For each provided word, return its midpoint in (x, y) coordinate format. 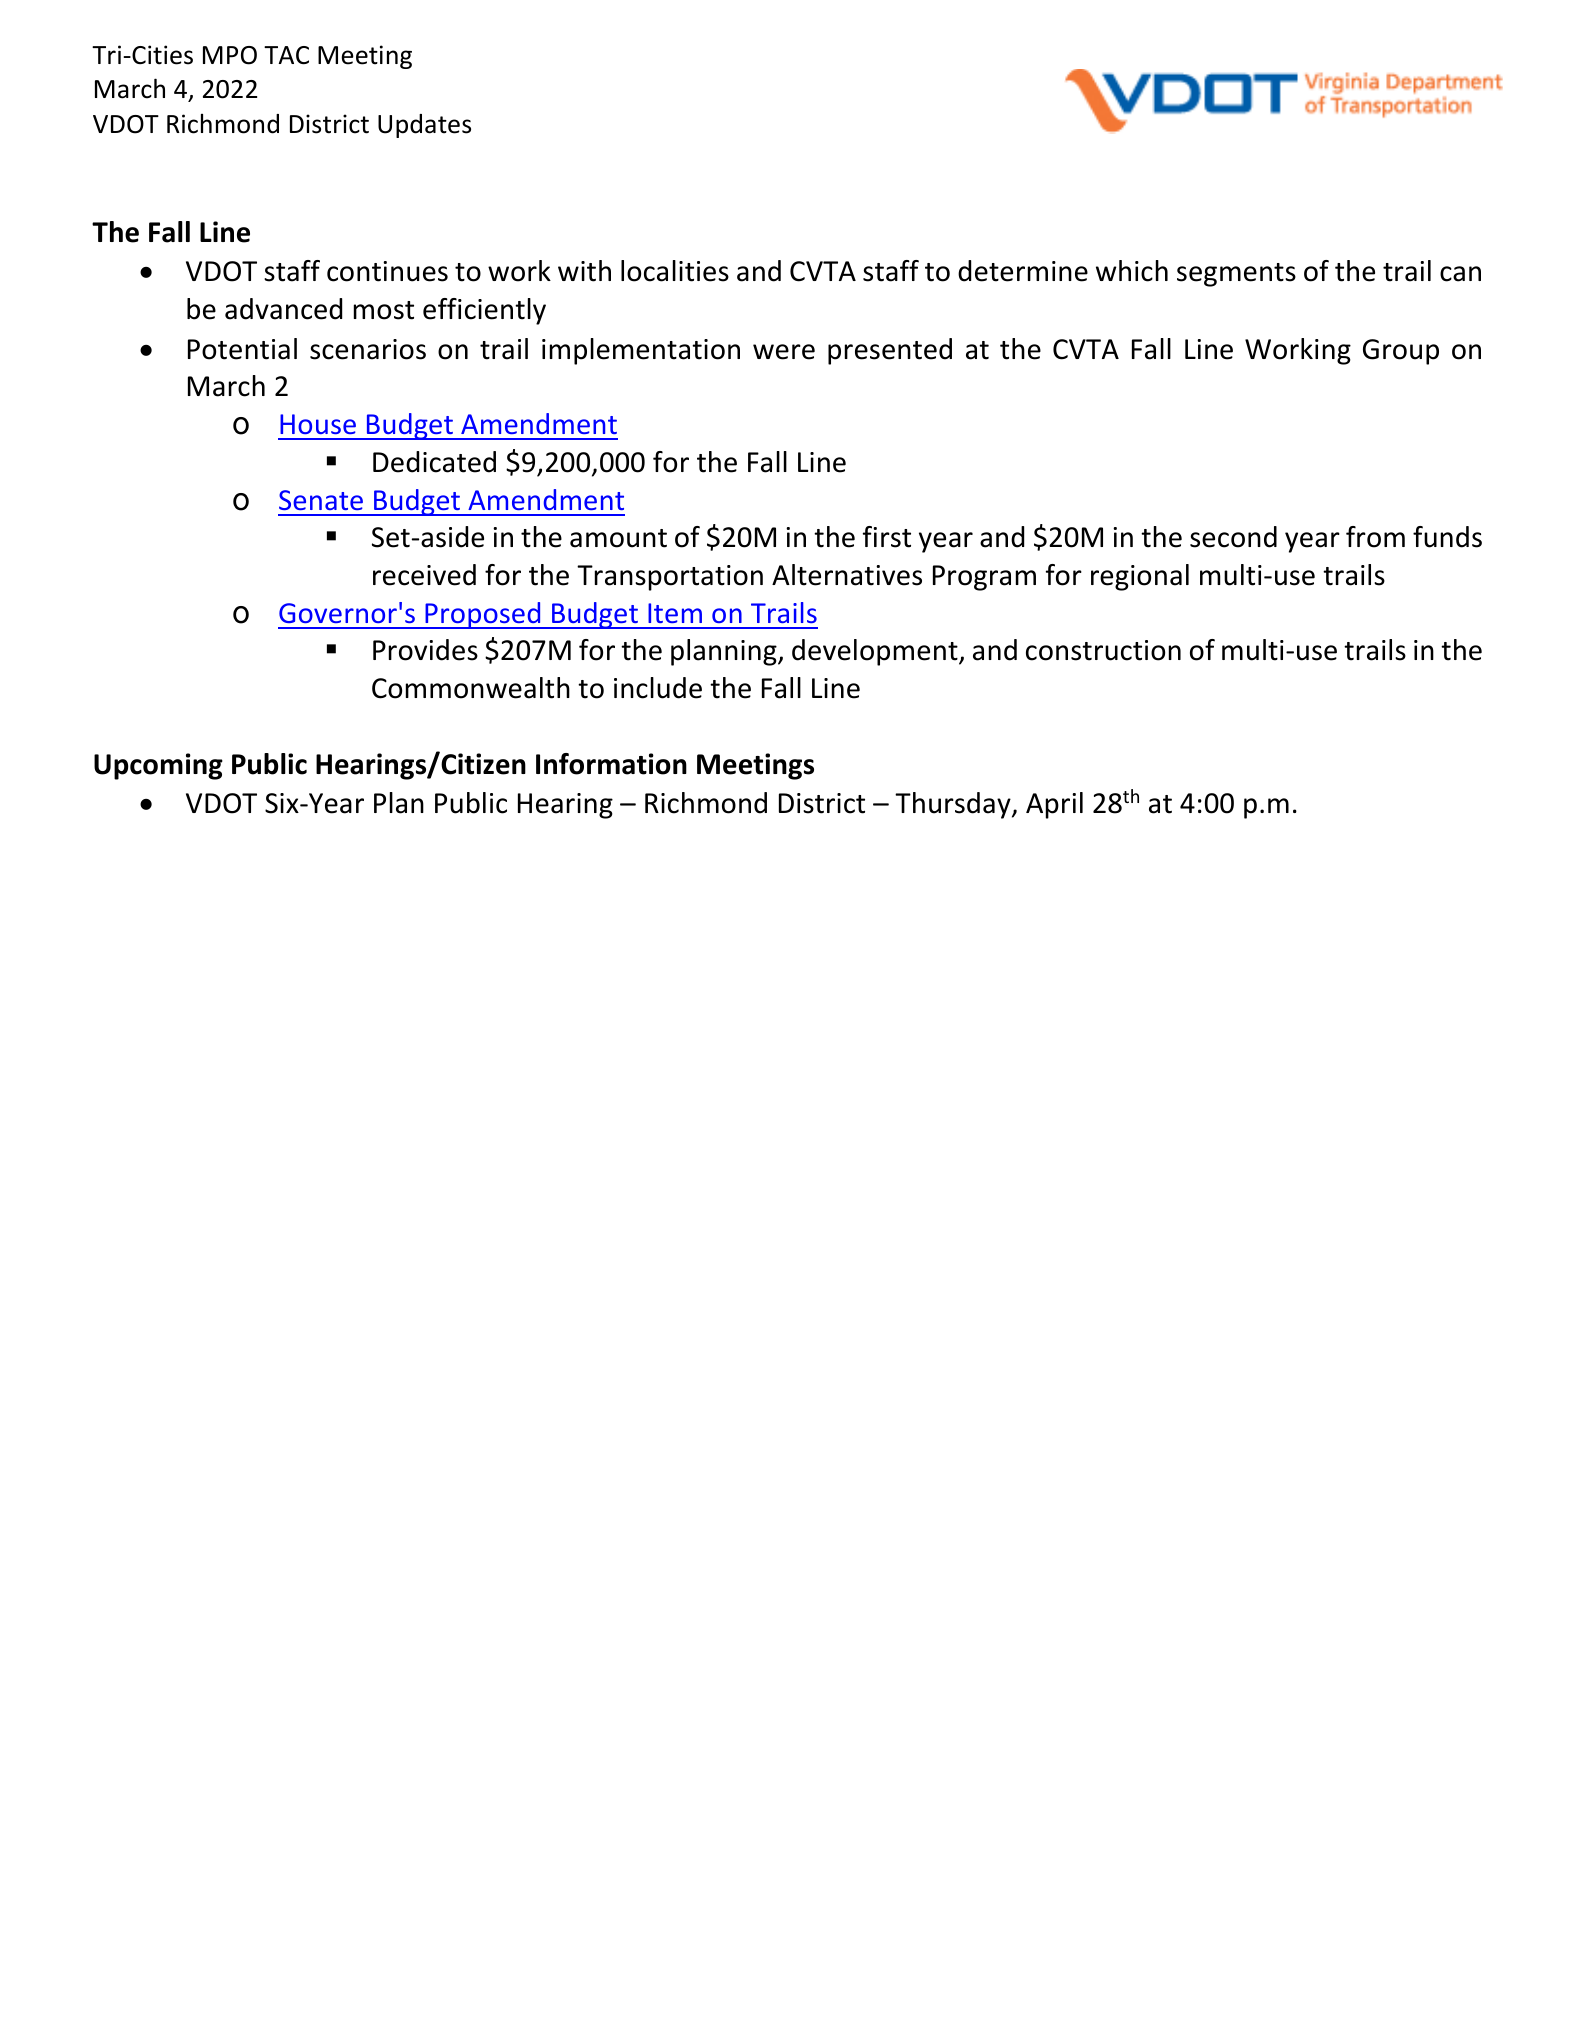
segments (1236, 275)
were (784, 352)
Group (1401, 352)
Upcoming (158, 766)
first (887, 537)
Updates (424, 126)
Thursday (954, 805)
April (1054, 805)
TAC (286, 55)
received (424, 575)
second (1233, 537)
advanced (283, 309)
